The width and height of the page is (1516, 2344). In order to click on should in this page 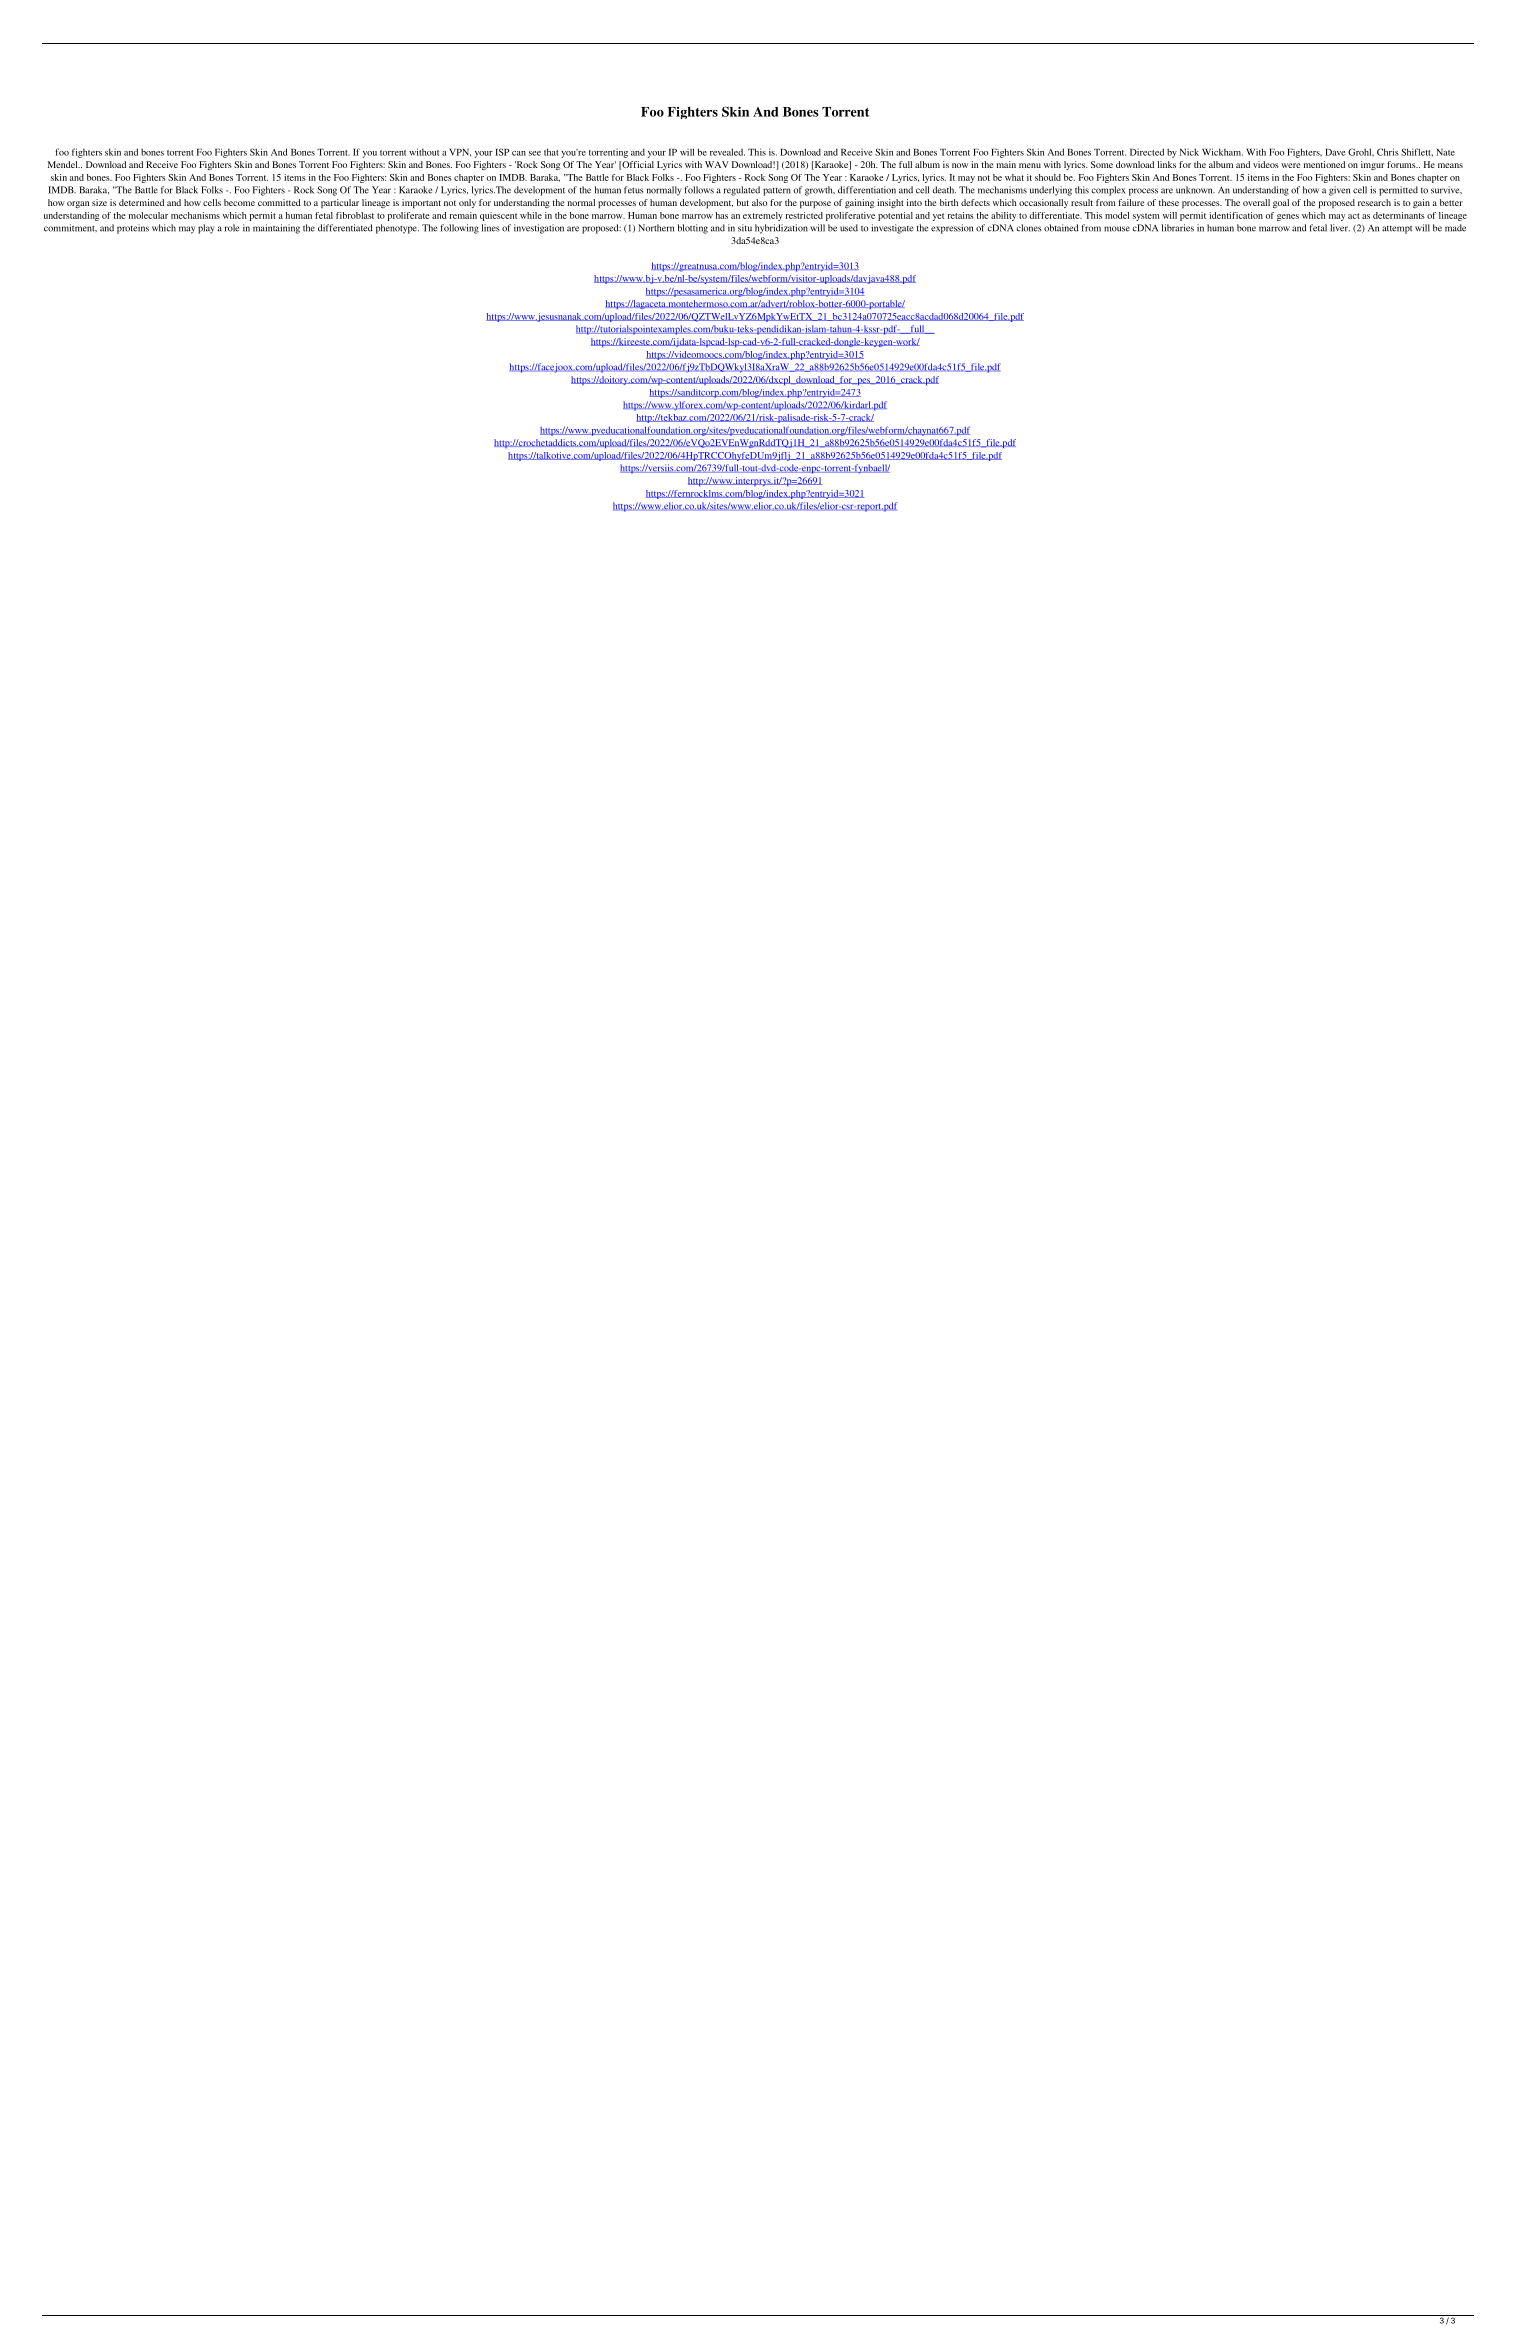, I will do `click(1048, 177)`.
